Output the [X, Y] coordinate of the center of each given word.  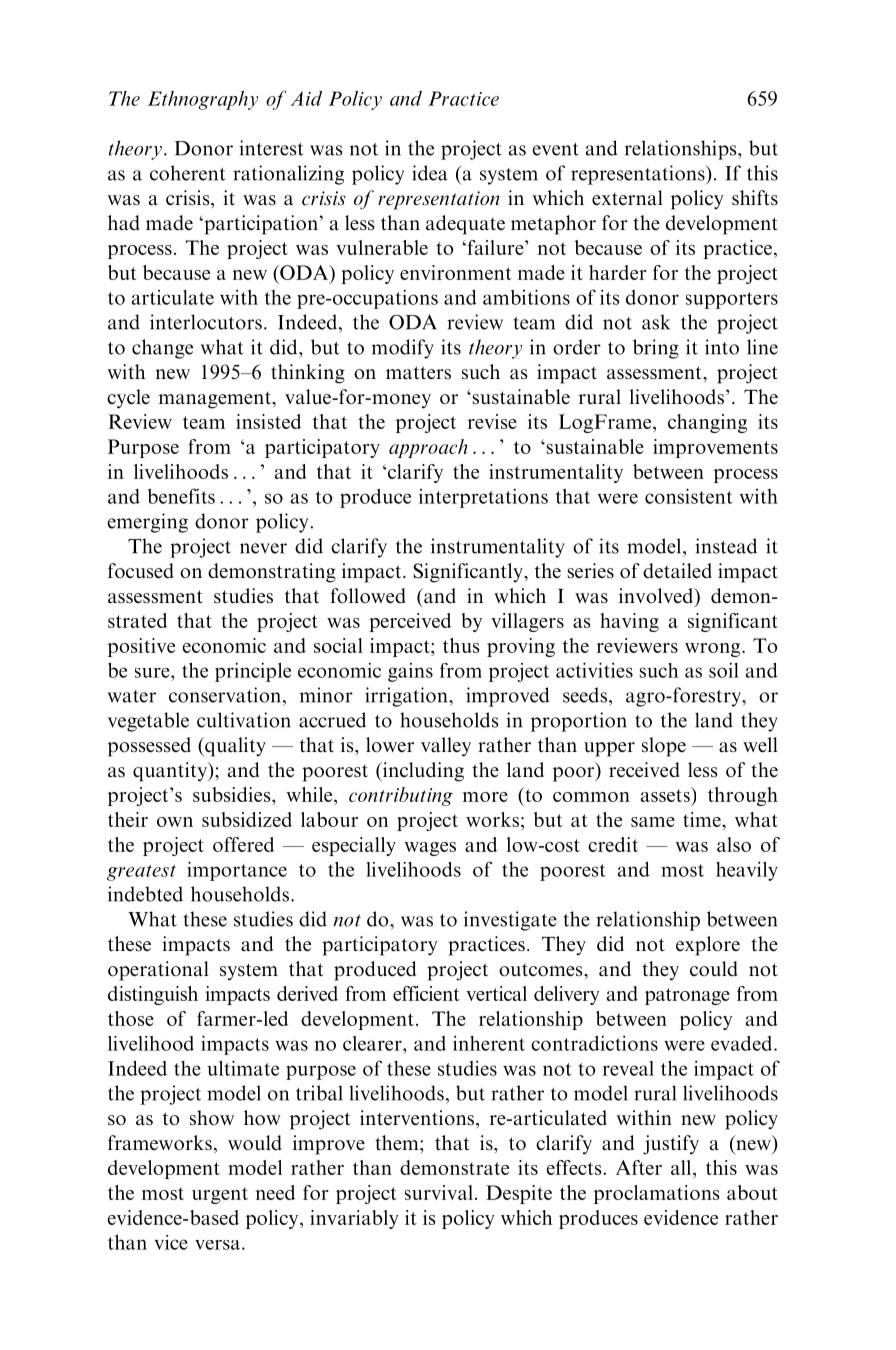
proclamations [656, 1194]
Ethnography [203, 100]
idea [430, 173]
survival [439, 1192]
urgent [220, 1195]
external [627, 197]
